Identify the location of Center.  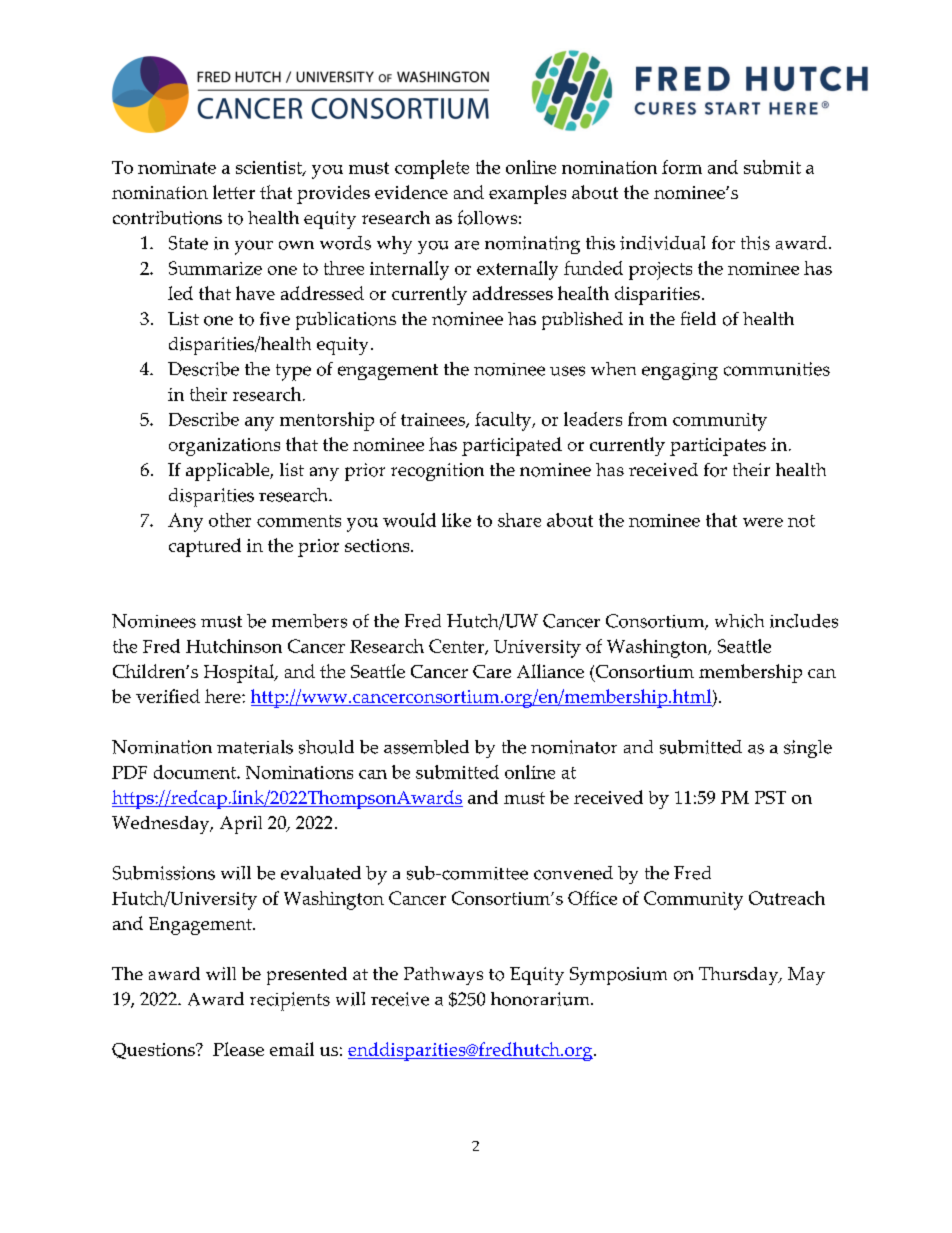
(457, 647).
